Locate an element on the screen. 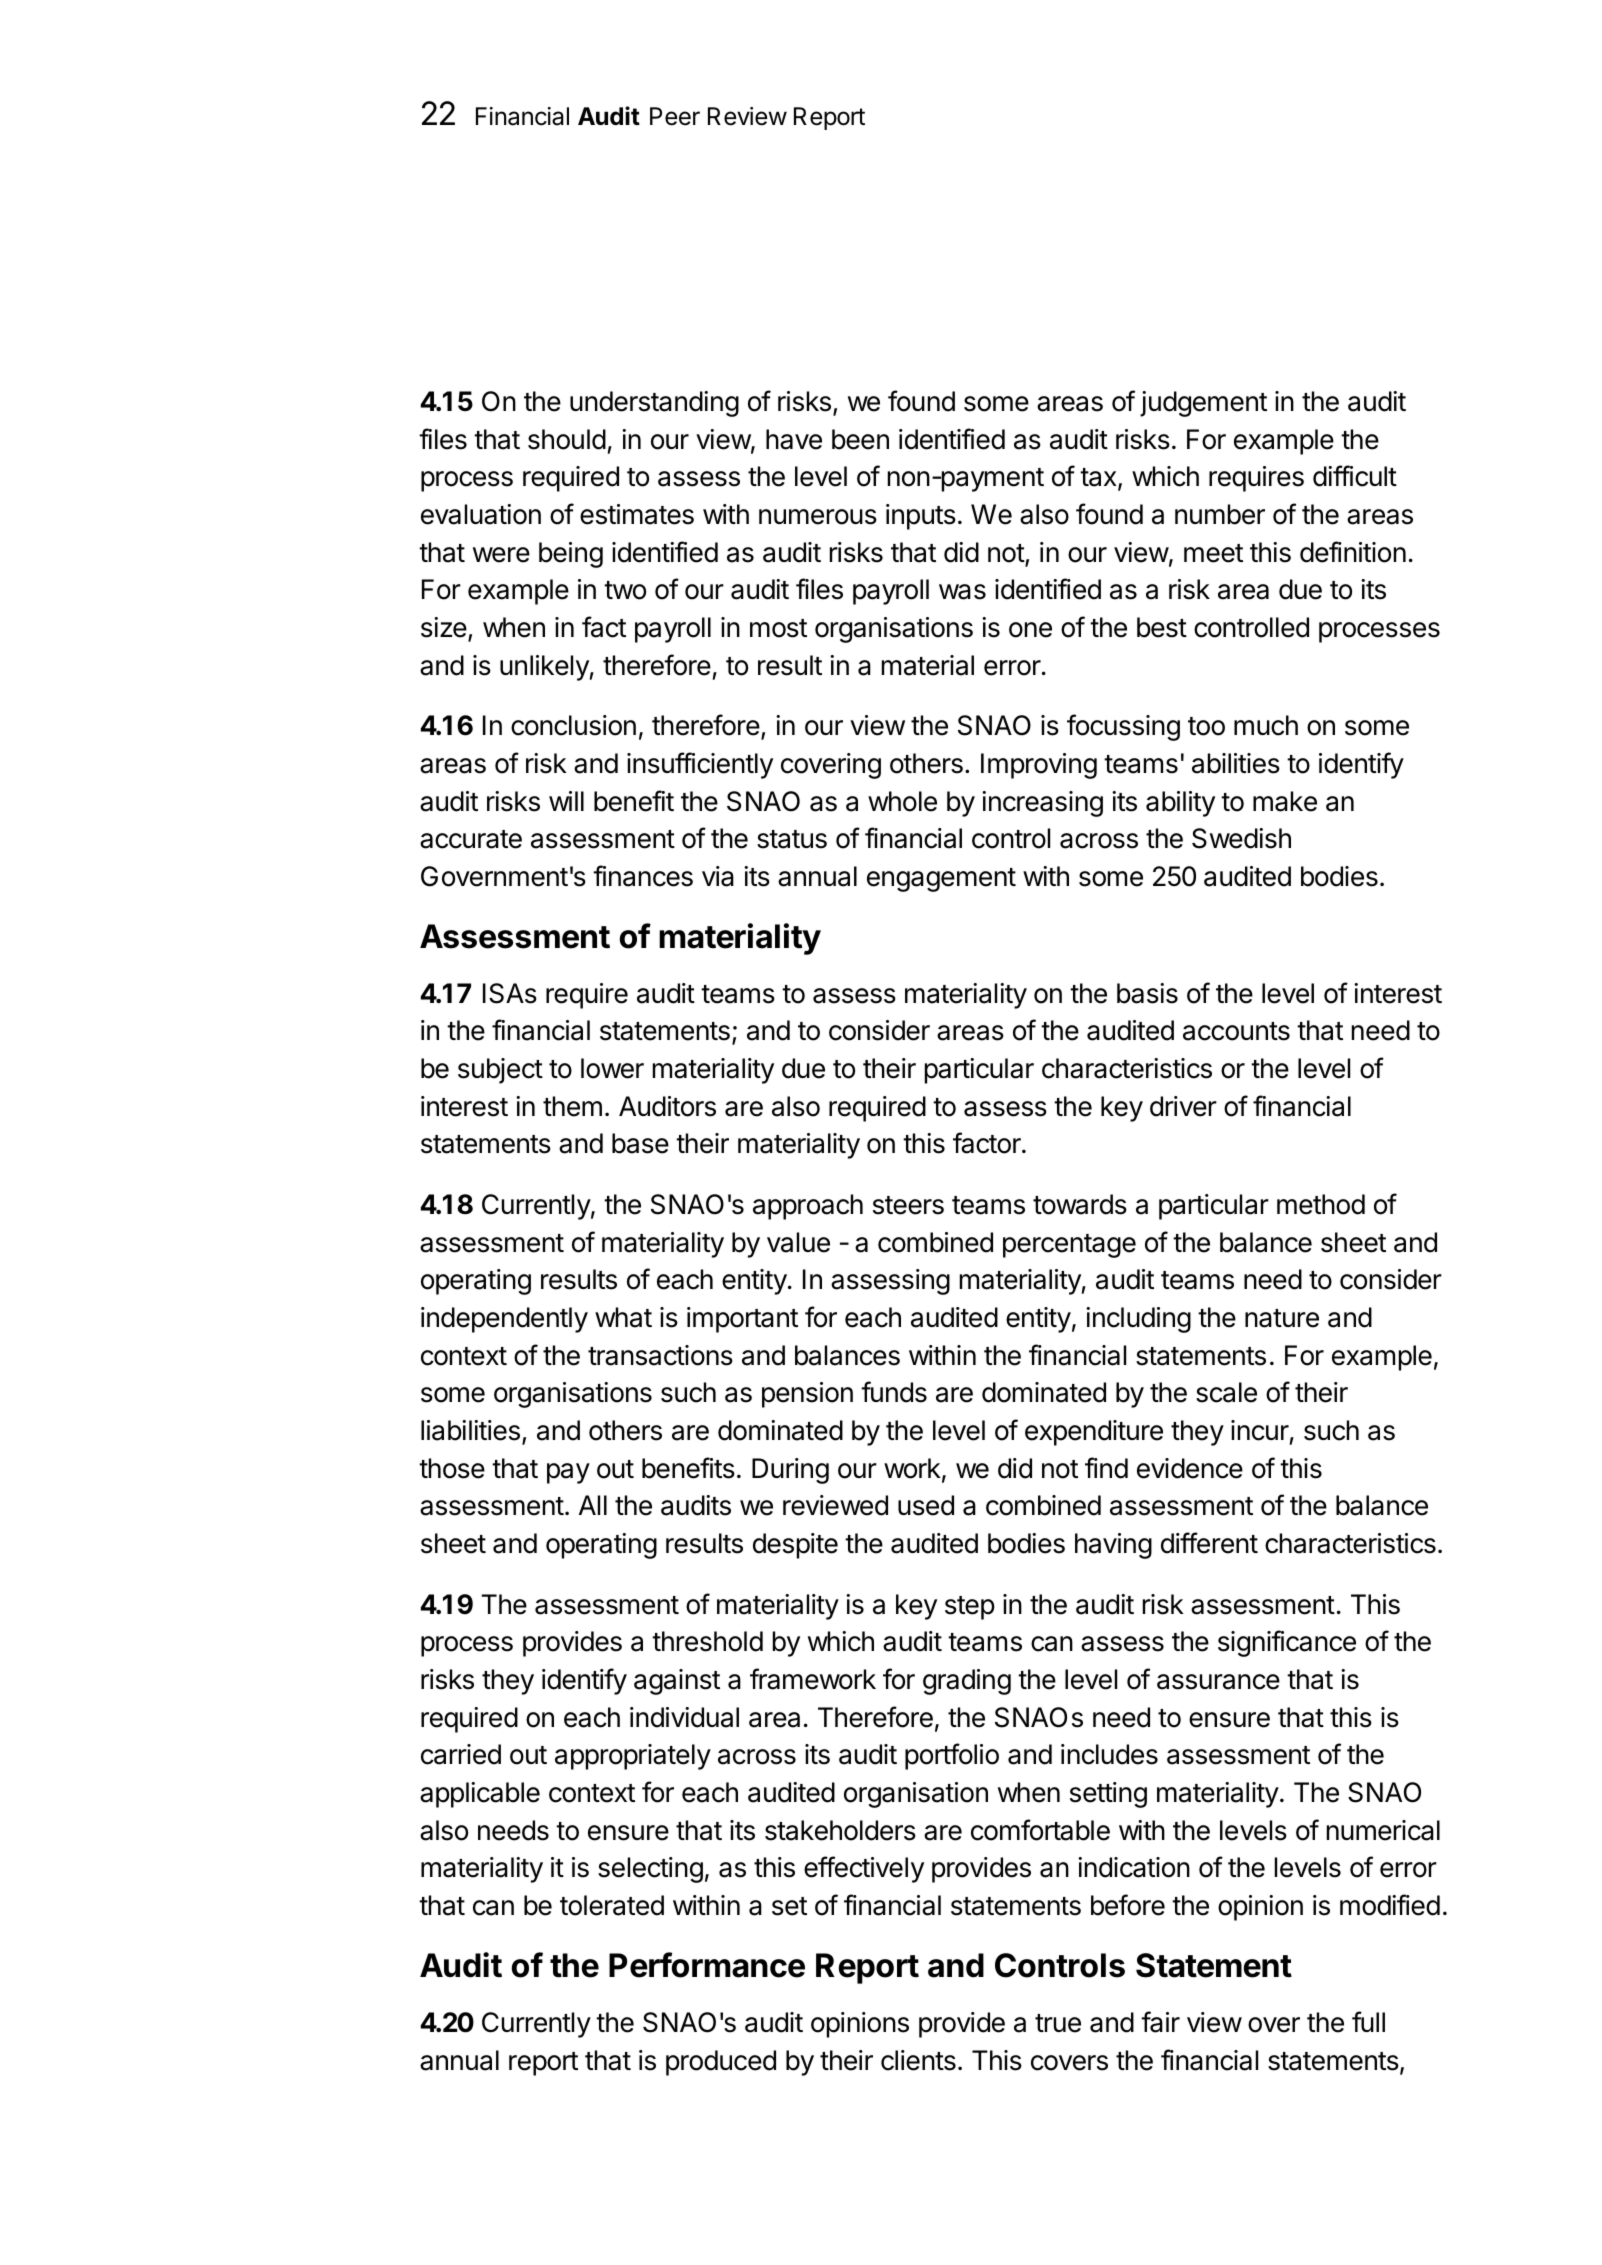  Peer is located at coordinates (675, 116).
